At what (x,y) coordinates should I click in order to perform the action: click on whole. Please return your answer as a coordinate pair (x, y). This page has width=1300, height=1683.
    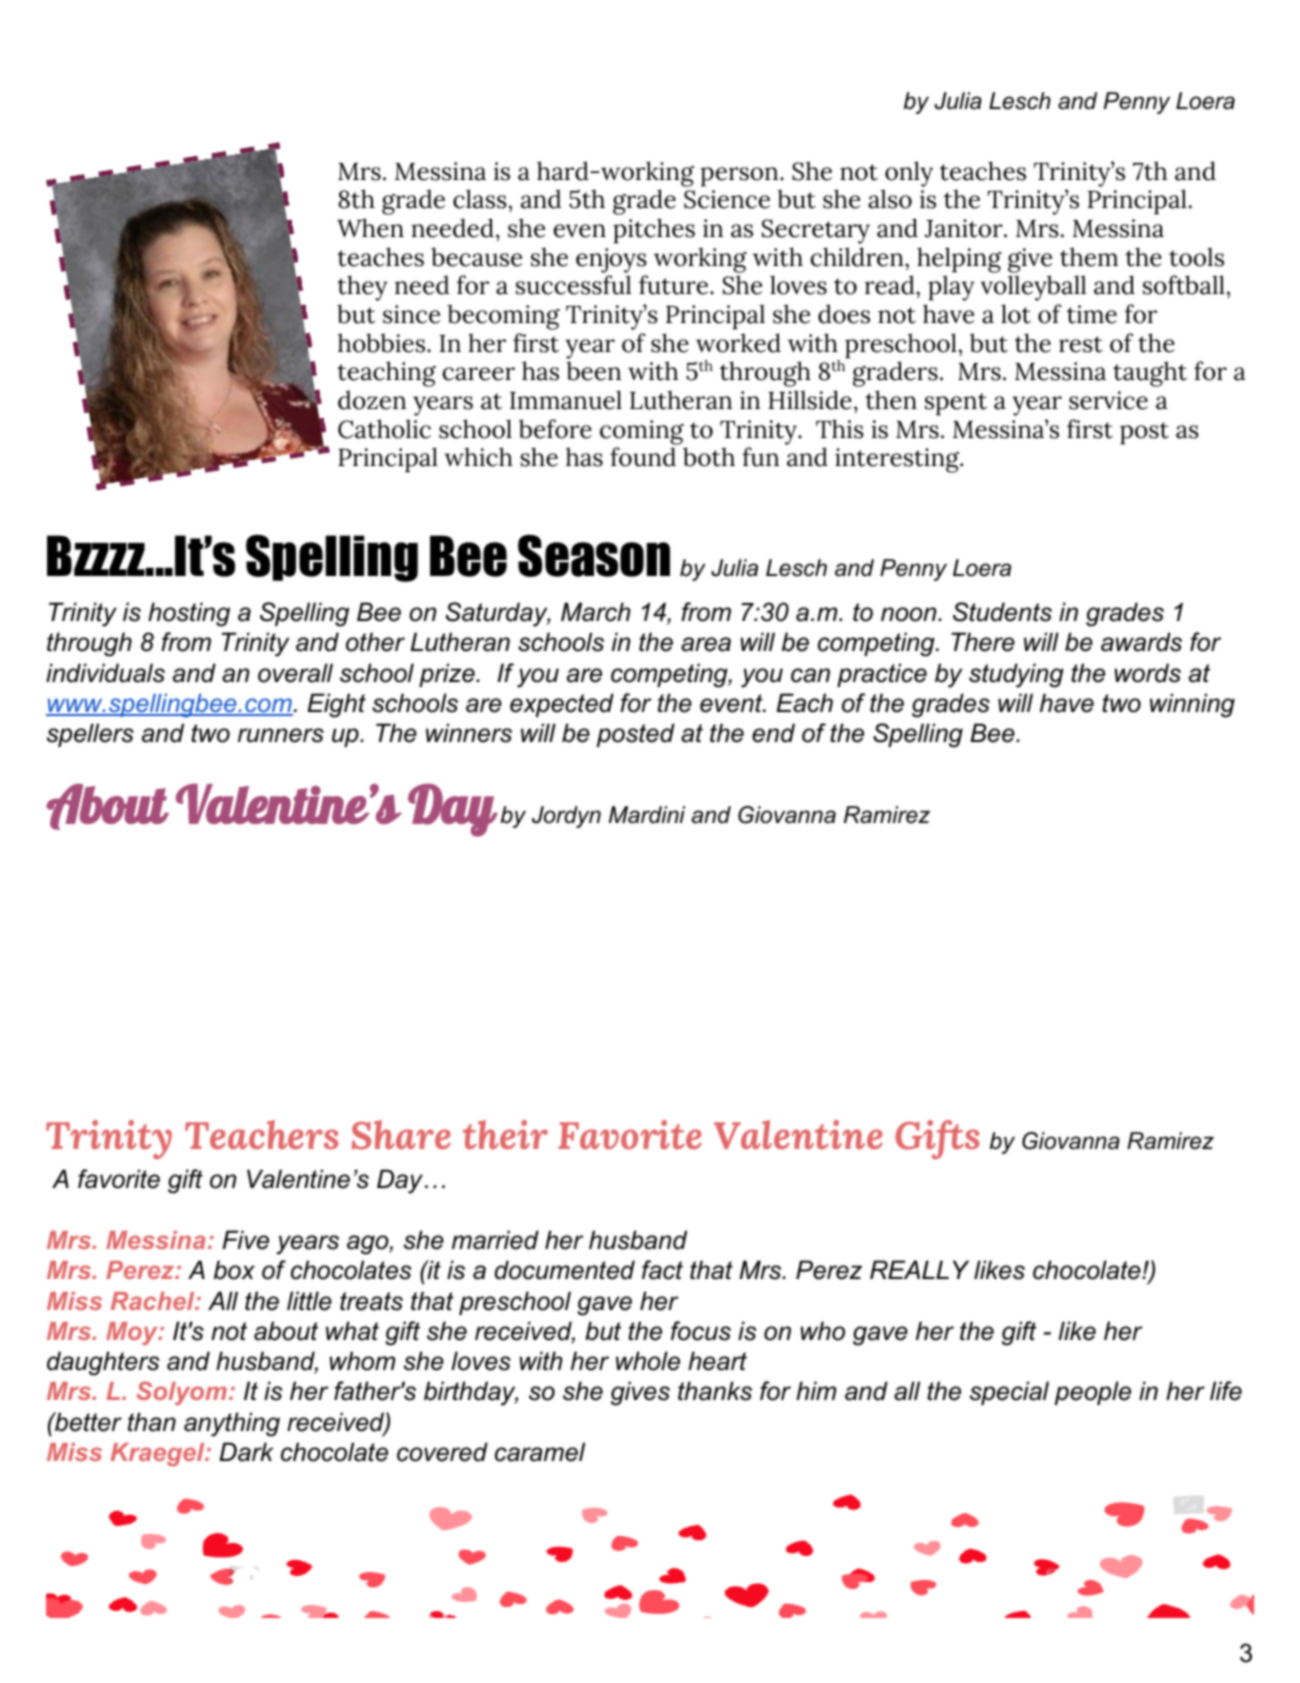
    Looking at the image, I should click on (648, 1361).
